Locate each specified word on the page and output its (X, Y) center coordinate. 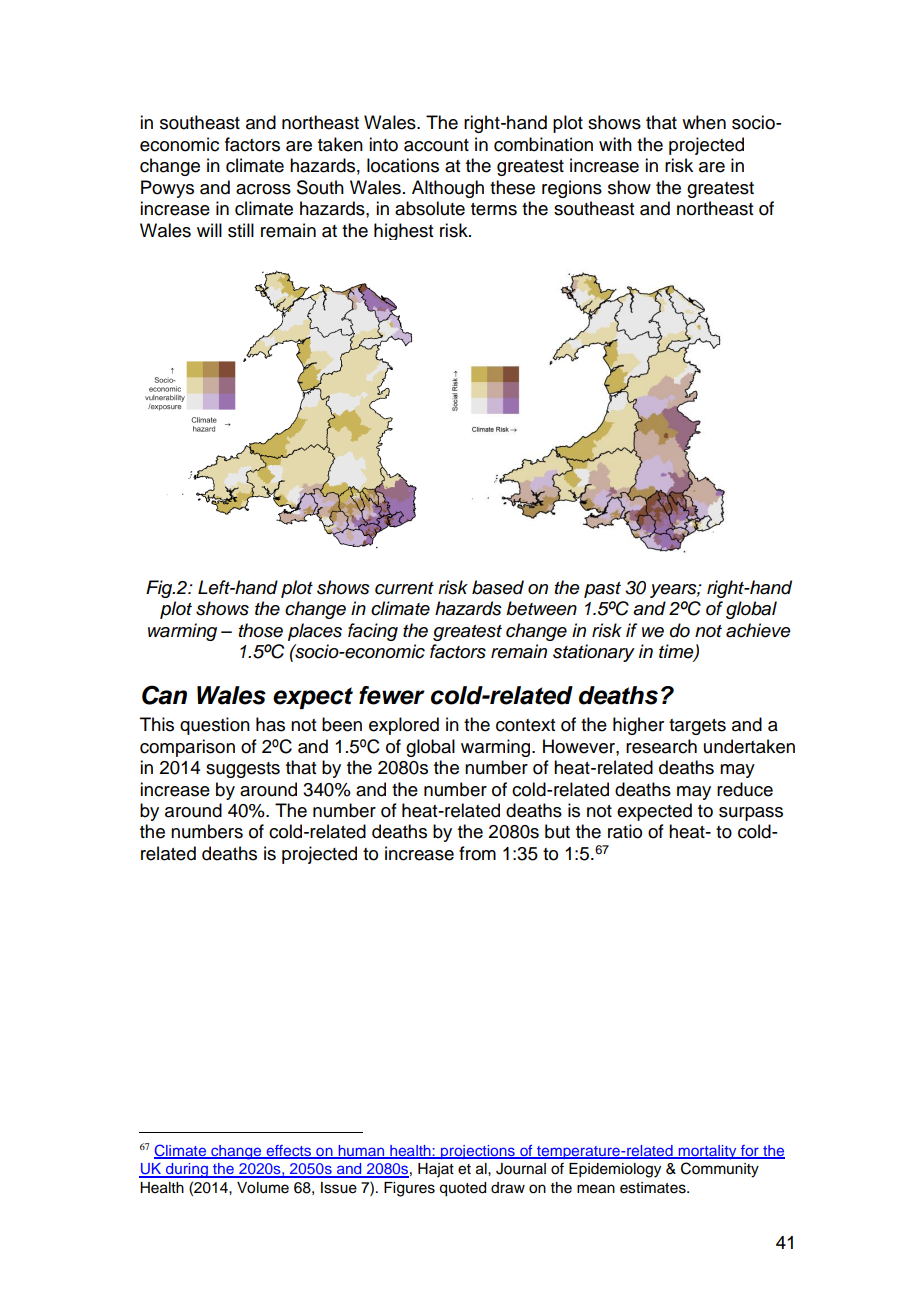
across (263, 189)
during (187, 1170)
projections (478, 1152)
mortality (707, 1152)
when (704, 122)
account (436, 145)
